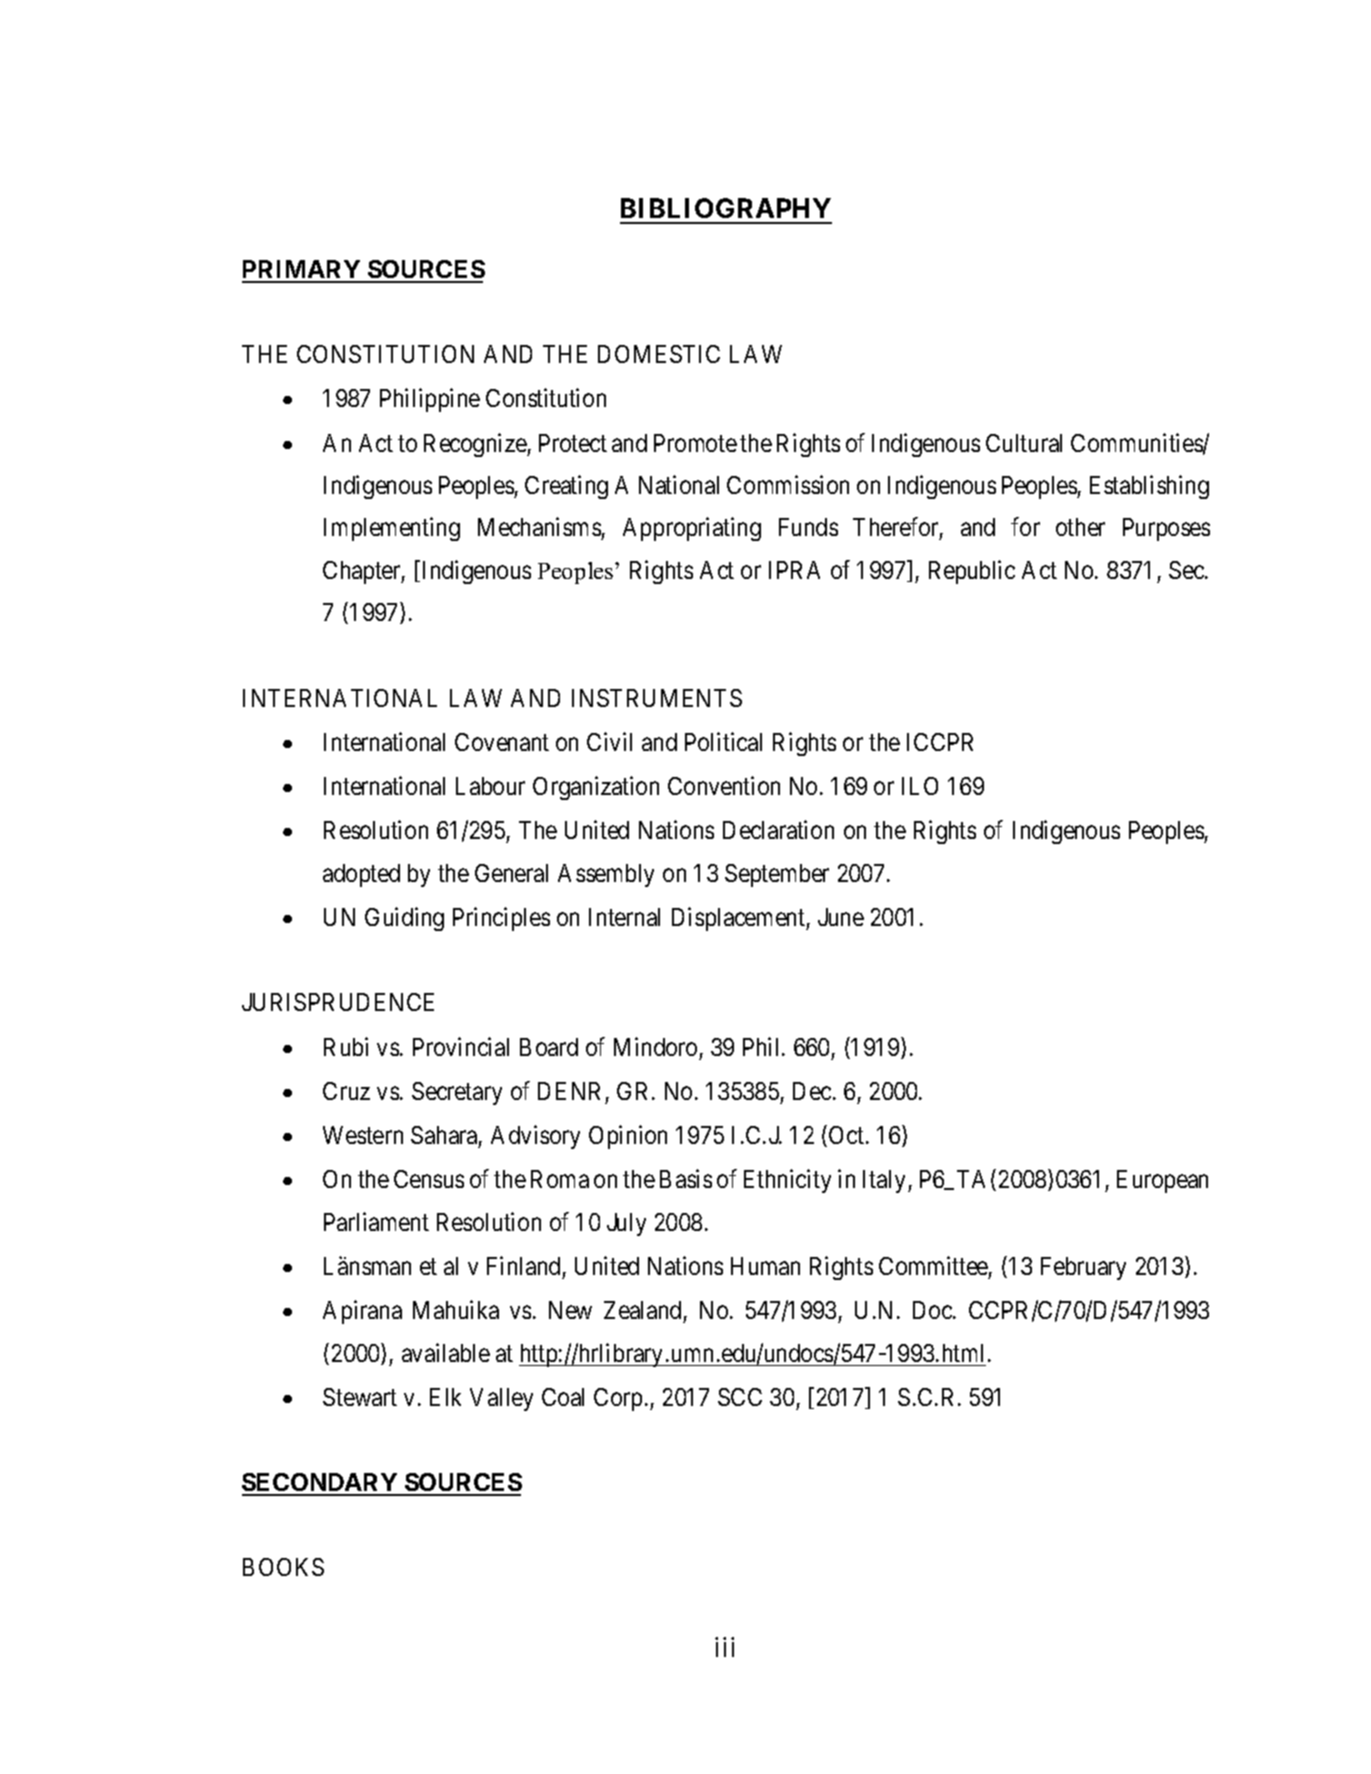 Image resolution: width=1371 pixels, height=1774 pixels. What do you see at coordinates (624, 917) in the document?
I see `Internal` at bounding box center [624, 917].
